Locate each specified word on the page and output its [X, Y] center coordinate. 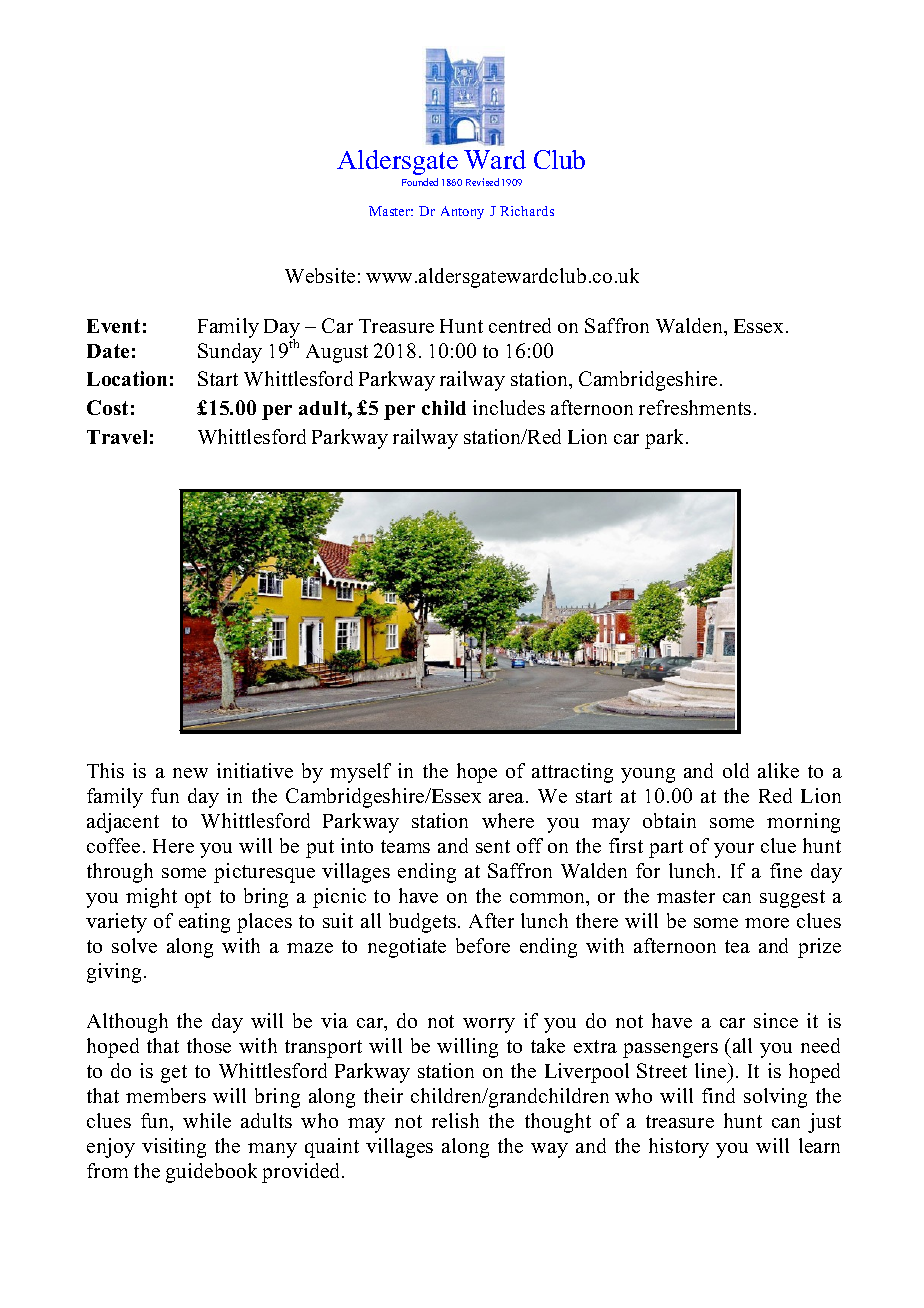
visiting [174, 1148]
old [736, 770]
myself [360, 773]
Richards [527, 211]
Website [320, 275]
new [190, 773]
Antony [462, 212]
